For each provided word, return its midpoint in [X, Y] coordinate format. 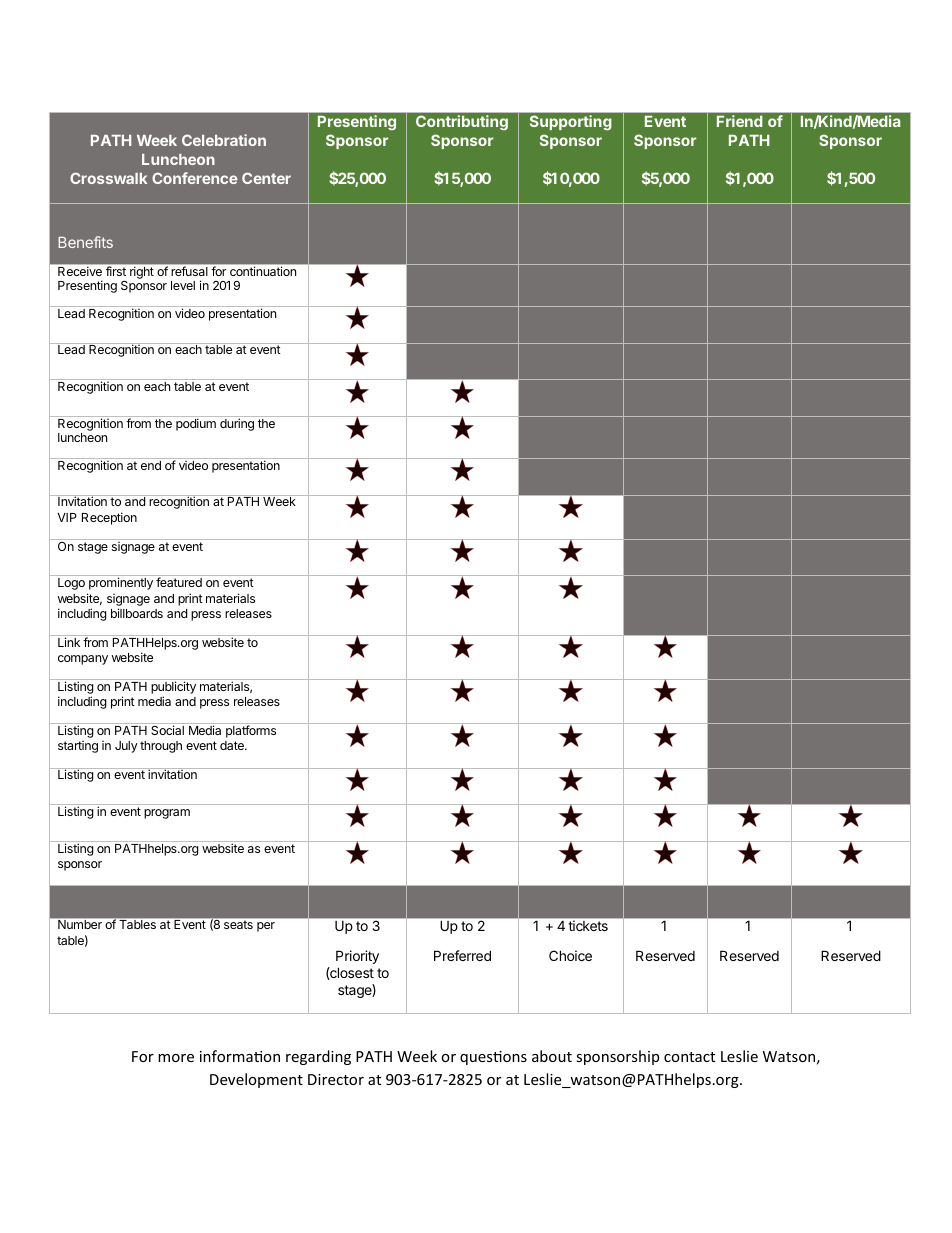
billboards [137, 613]
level [183, 285]
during [237, 424]
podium [196, 424]
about [552, 1056]
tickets [588, 926]
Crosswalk [108, 178]
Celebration [224, 140]
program [167, 814]
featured [179, 582]
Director [336, 1079]
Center [266, 178]
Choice [570, 955]
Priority [357, 957]
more [176, 1058]
